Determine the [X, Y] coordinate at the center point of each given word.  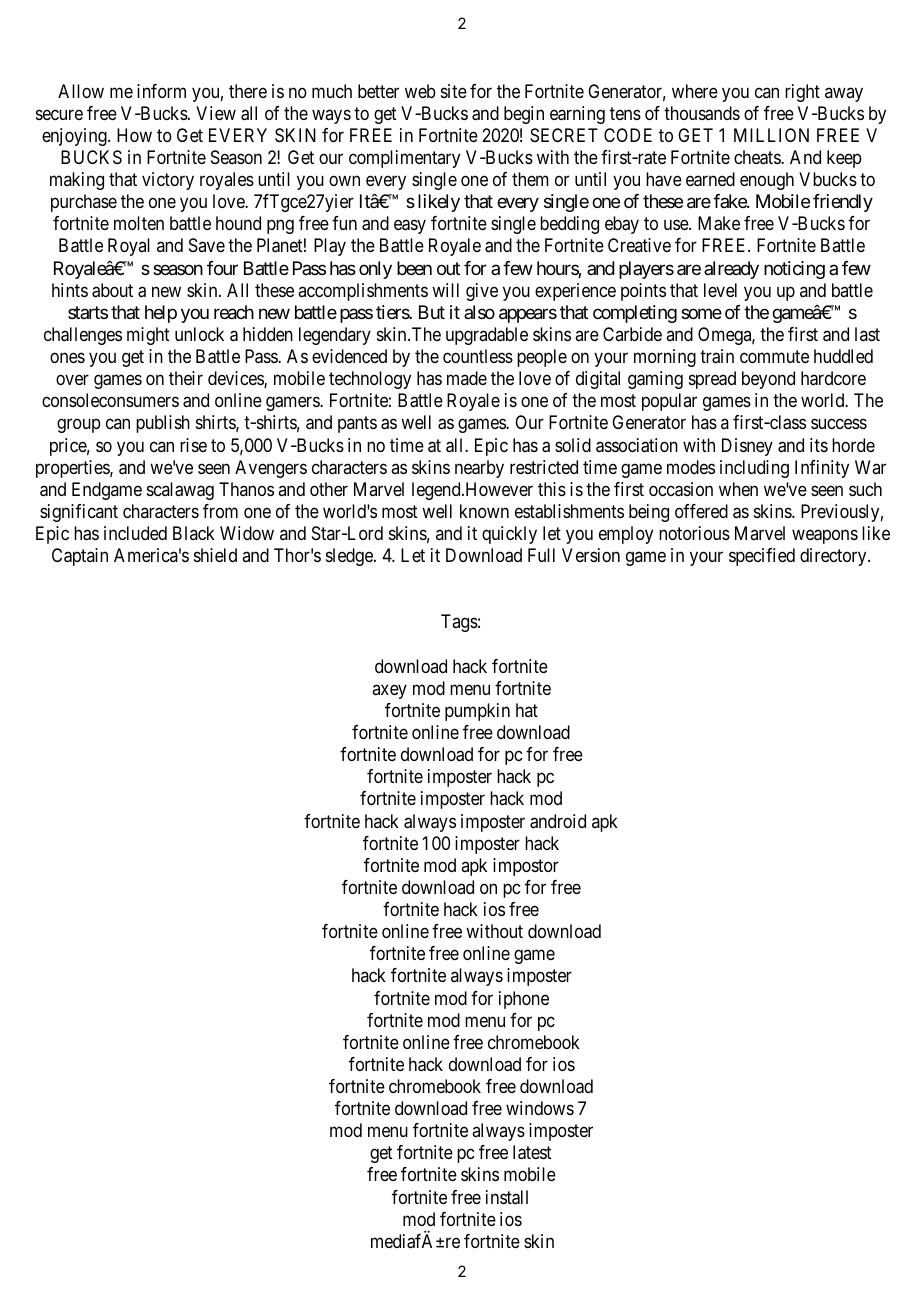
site [454, 91]
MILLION [771, 135]
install [507, 1197]
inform [161, 91]
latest [532, 1152]
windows [540, 1108]
